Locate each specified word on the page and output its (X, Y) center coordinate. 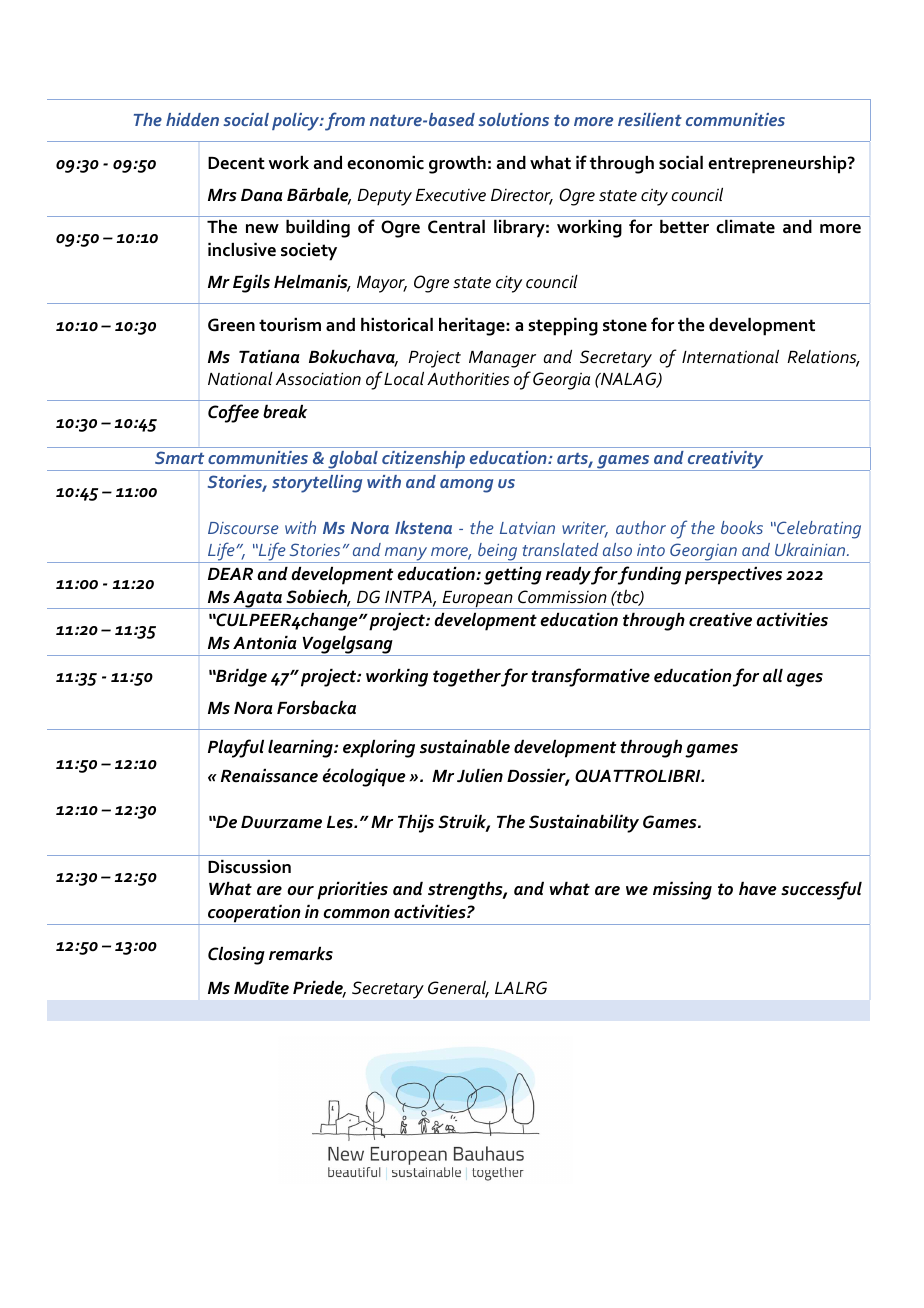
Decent (236, 163)
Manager (502, 359)
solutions (513, 119)
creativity (726, 461)
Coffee (233, 413)
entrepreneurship (778, 165)
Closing (236, 956)
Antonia (265, 643)
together (467, 678)
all (773, 676)
